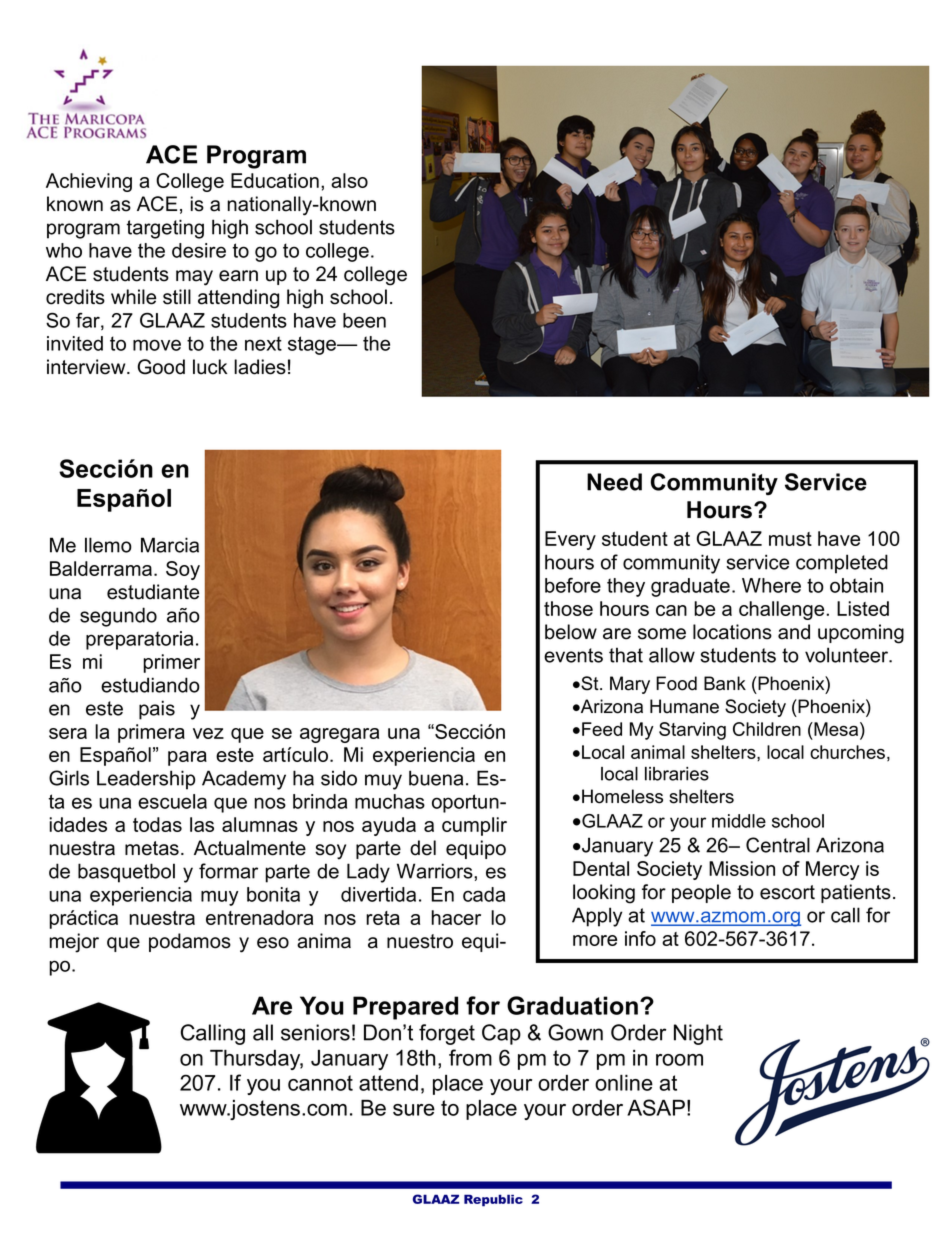 The height and width of the page is (1233, 952). What do you see at coordinates (320, 1083) in the page?
I see `cannot` at bounding box center [320, 1083].
